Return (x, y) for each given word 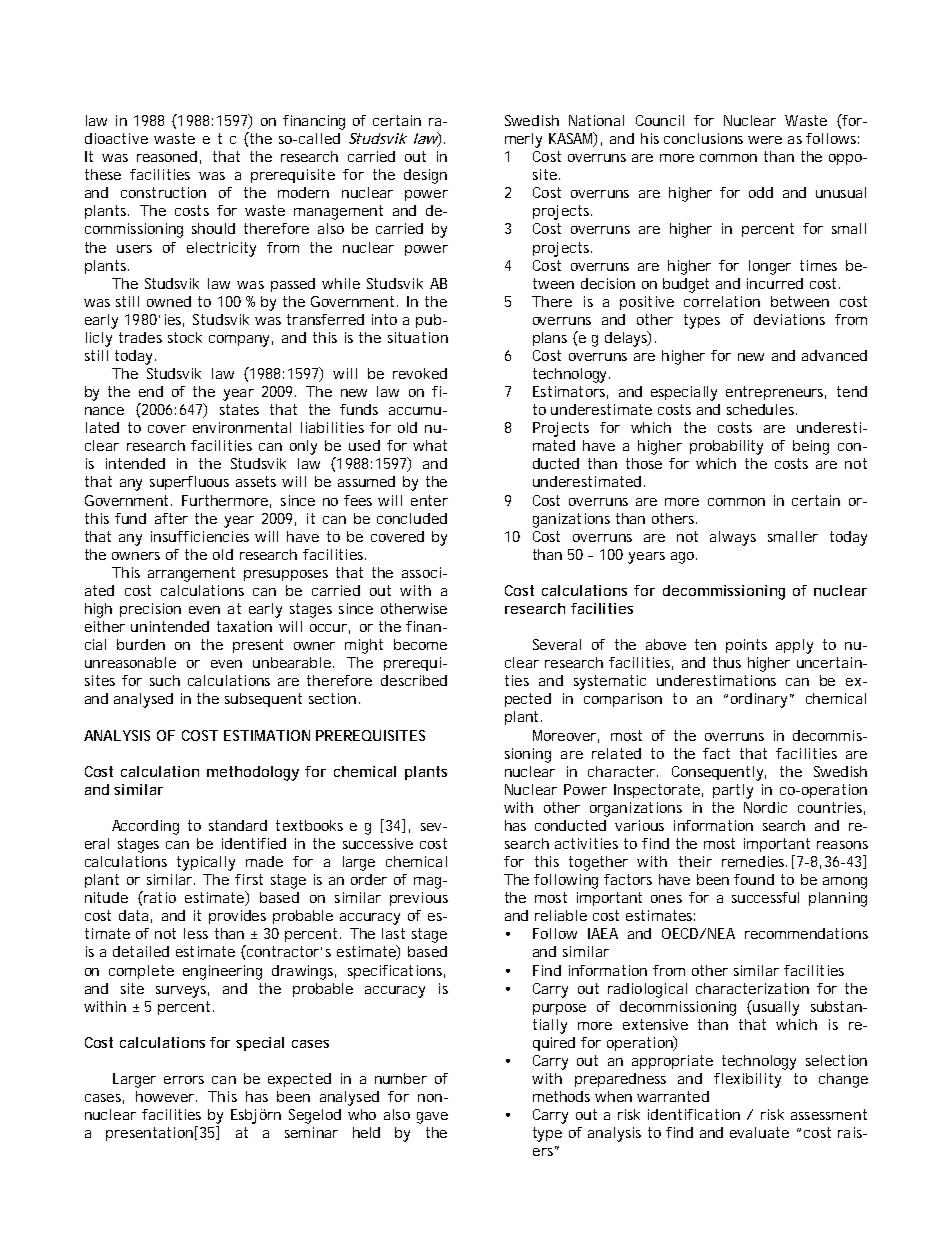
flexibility (747, 1080)
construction (163, 192)
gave (432, 1118)
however (166, 1096)
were (765, 140)
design (425, 176)
